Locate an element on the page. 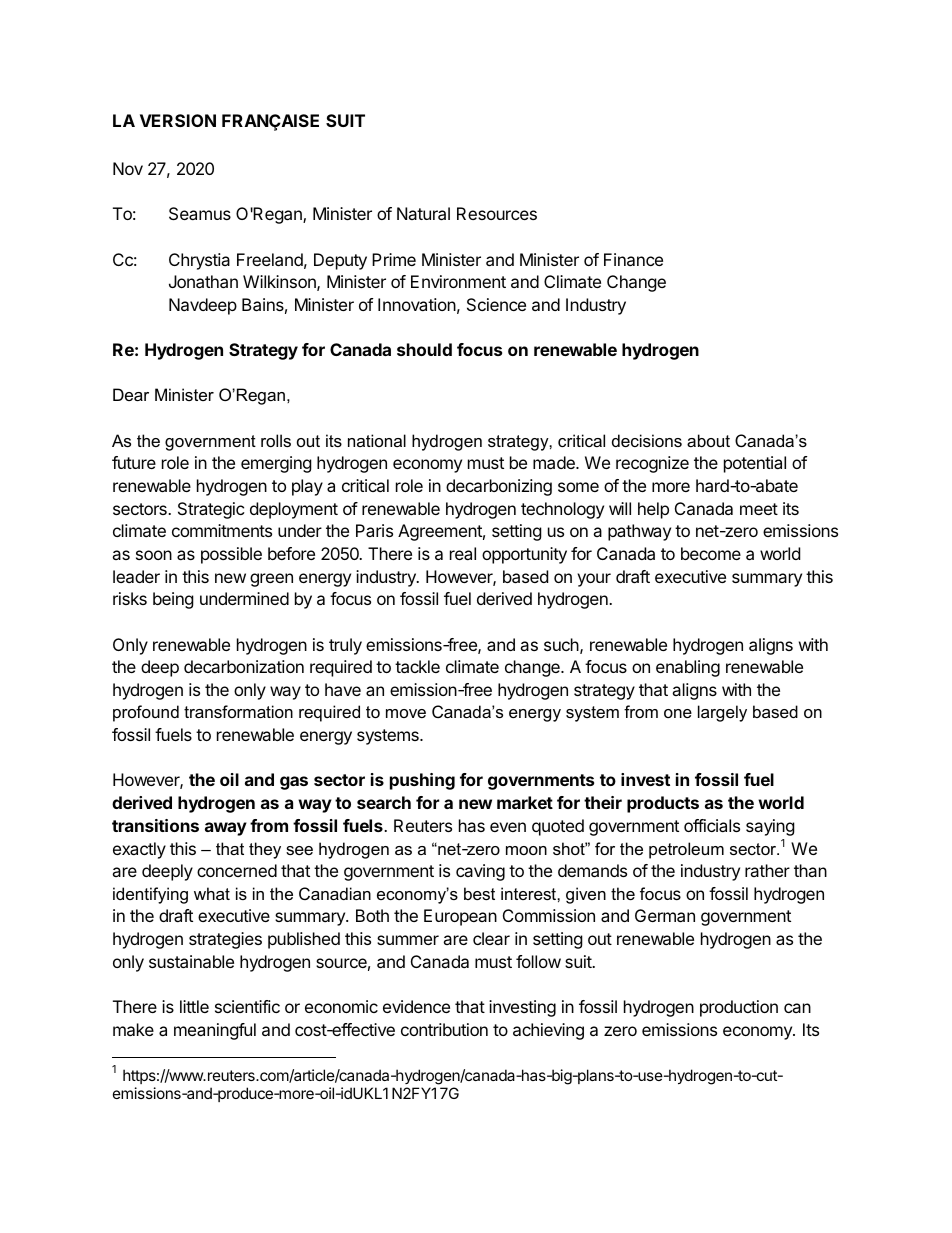 This image has height=1233, width=952. become is located at coordinates (711, 553).
